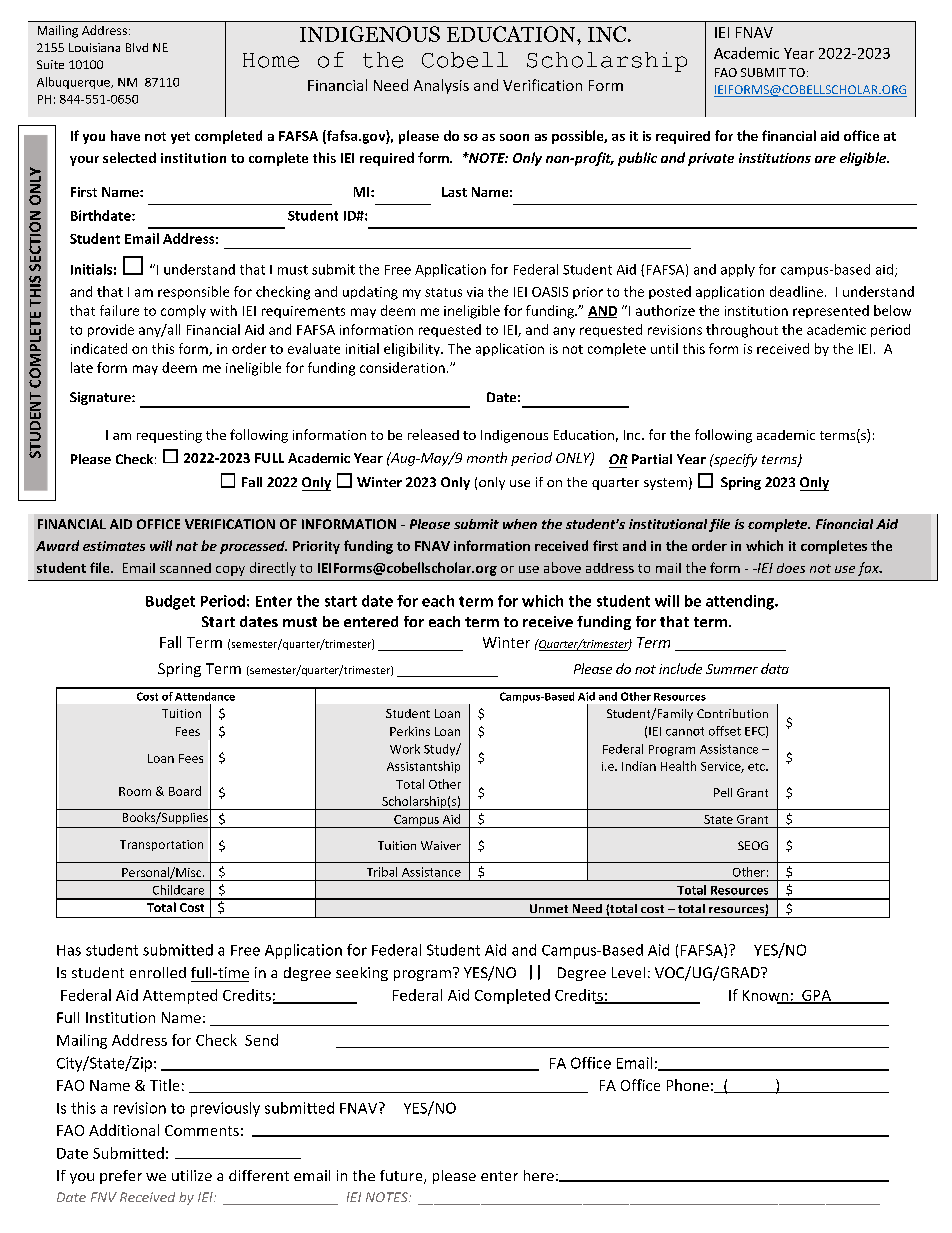 Image resolution: width=952 pixels, height=1233 pixels. Describe the element at coordinates (723, 792) in the document. I see `Pell` at that location.
